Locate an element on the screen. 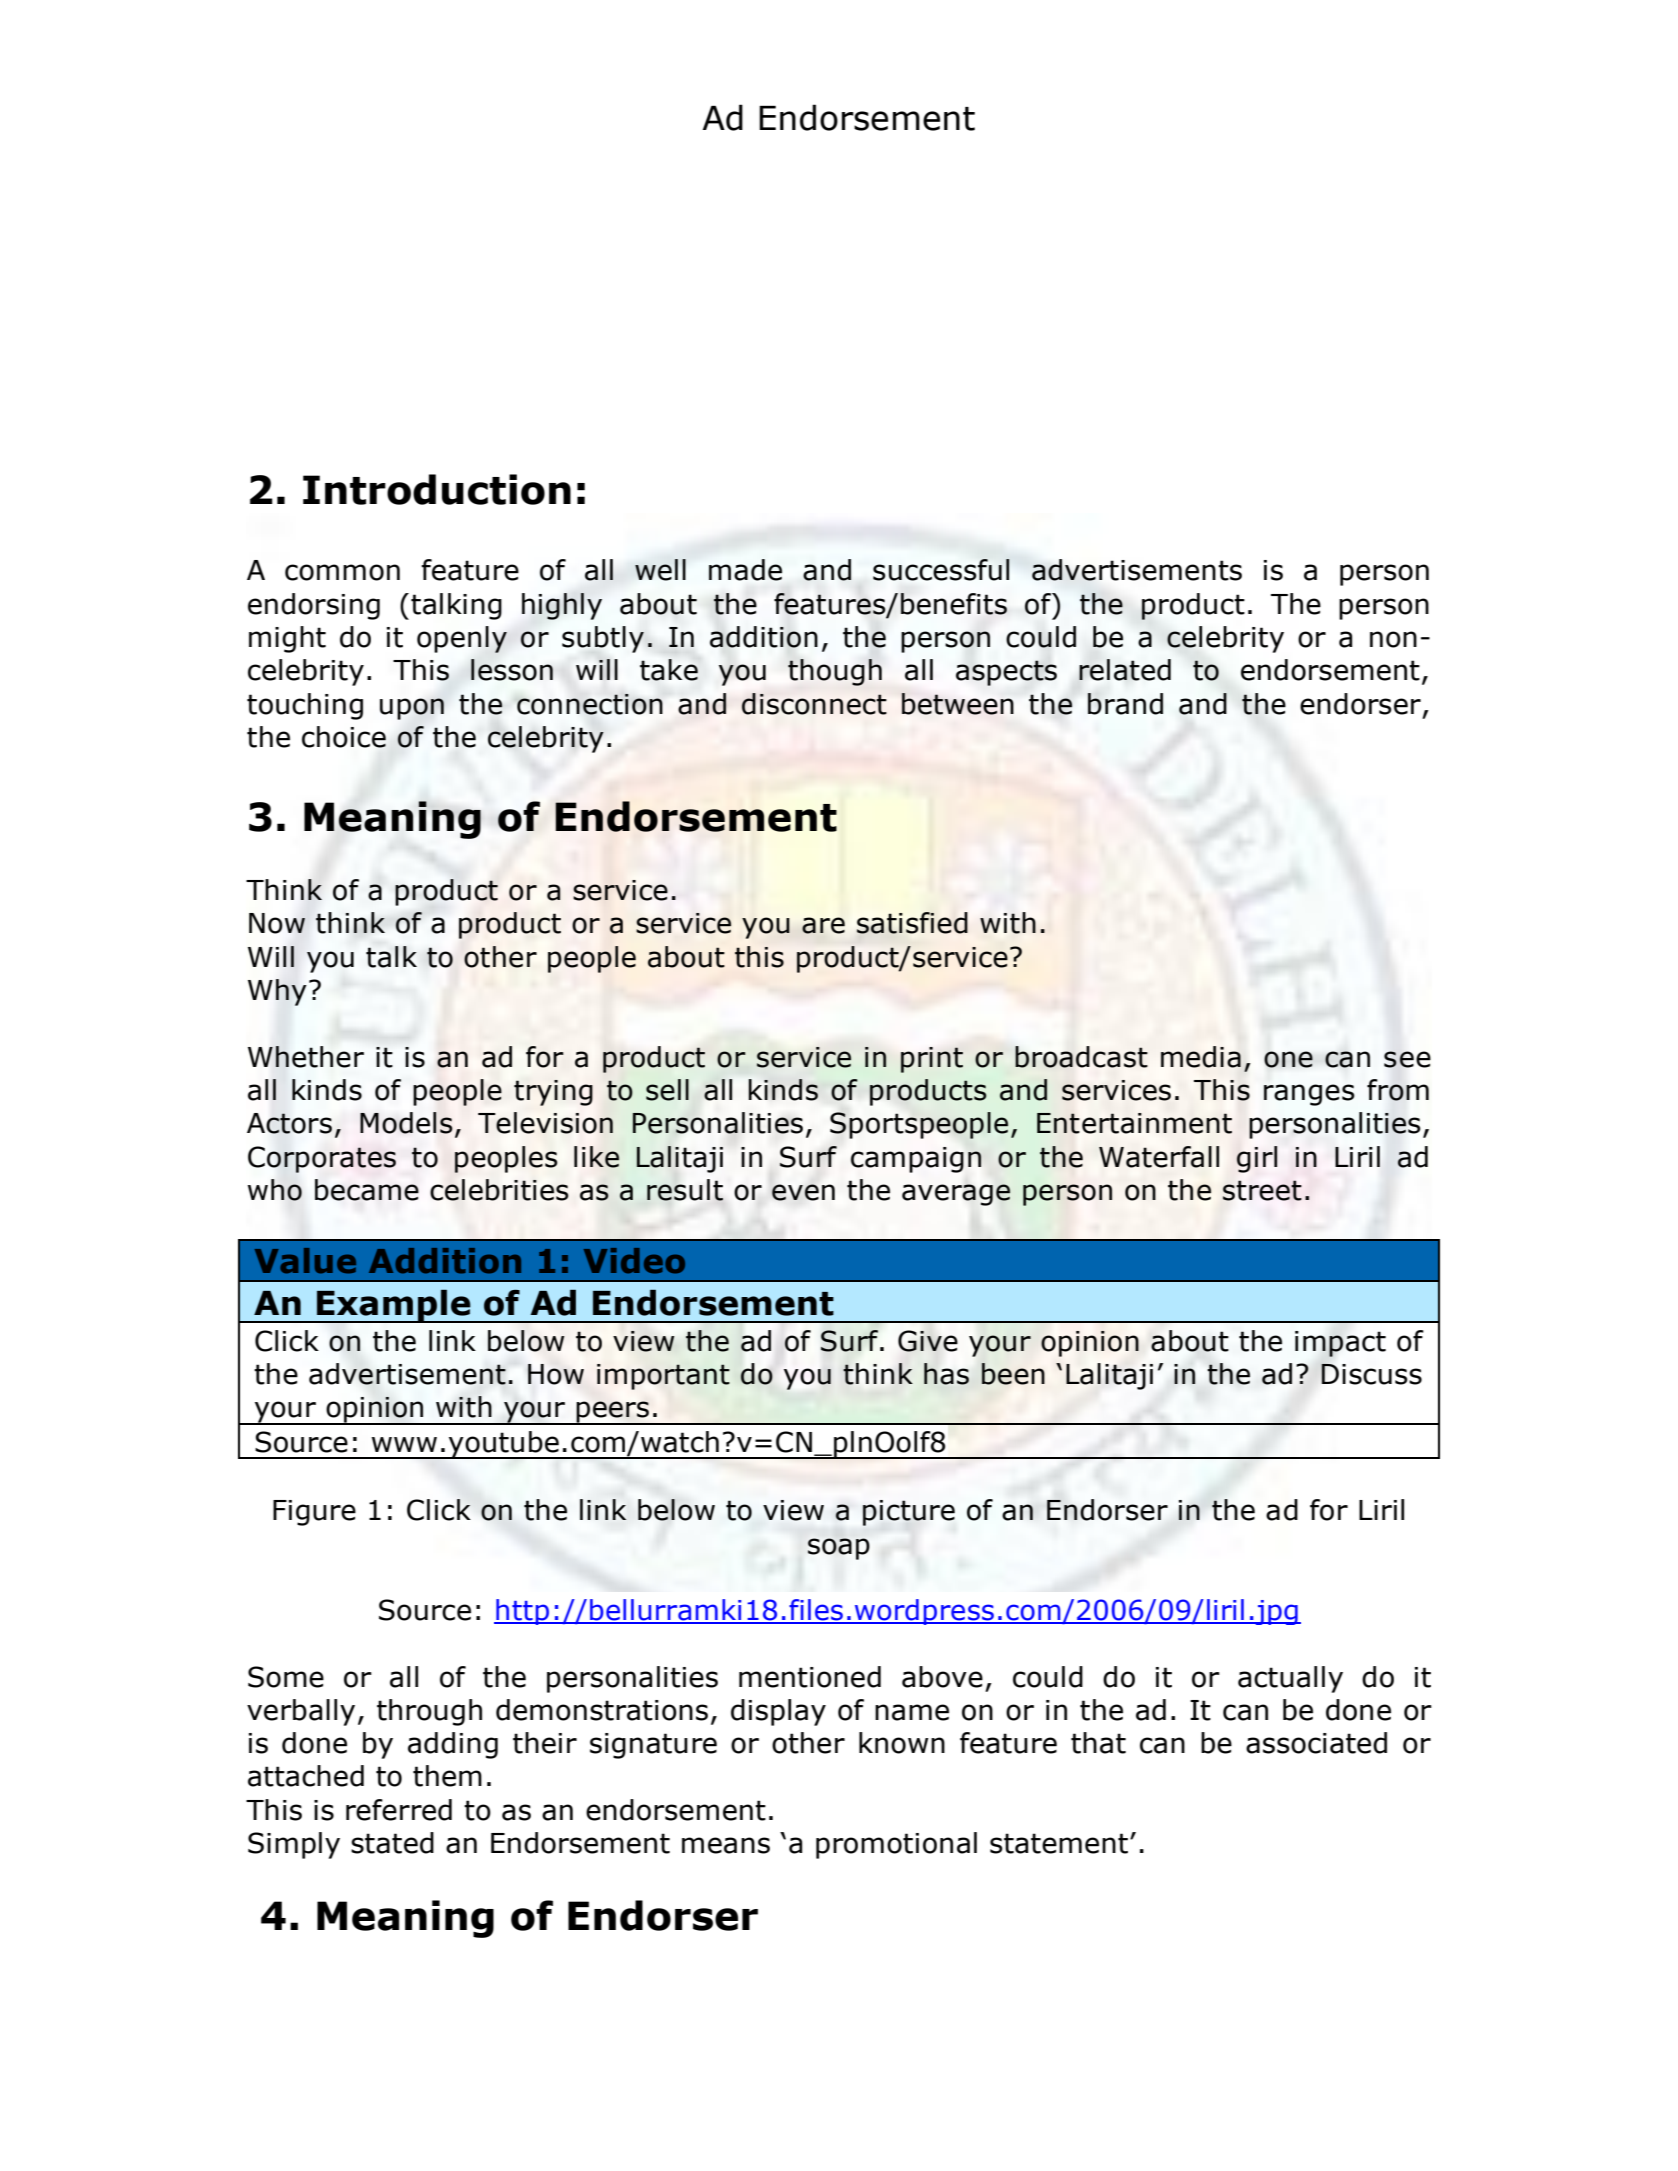 The height and width of the screenshot is (2171, 1678). referred is located at coordinates (399, 1810).
